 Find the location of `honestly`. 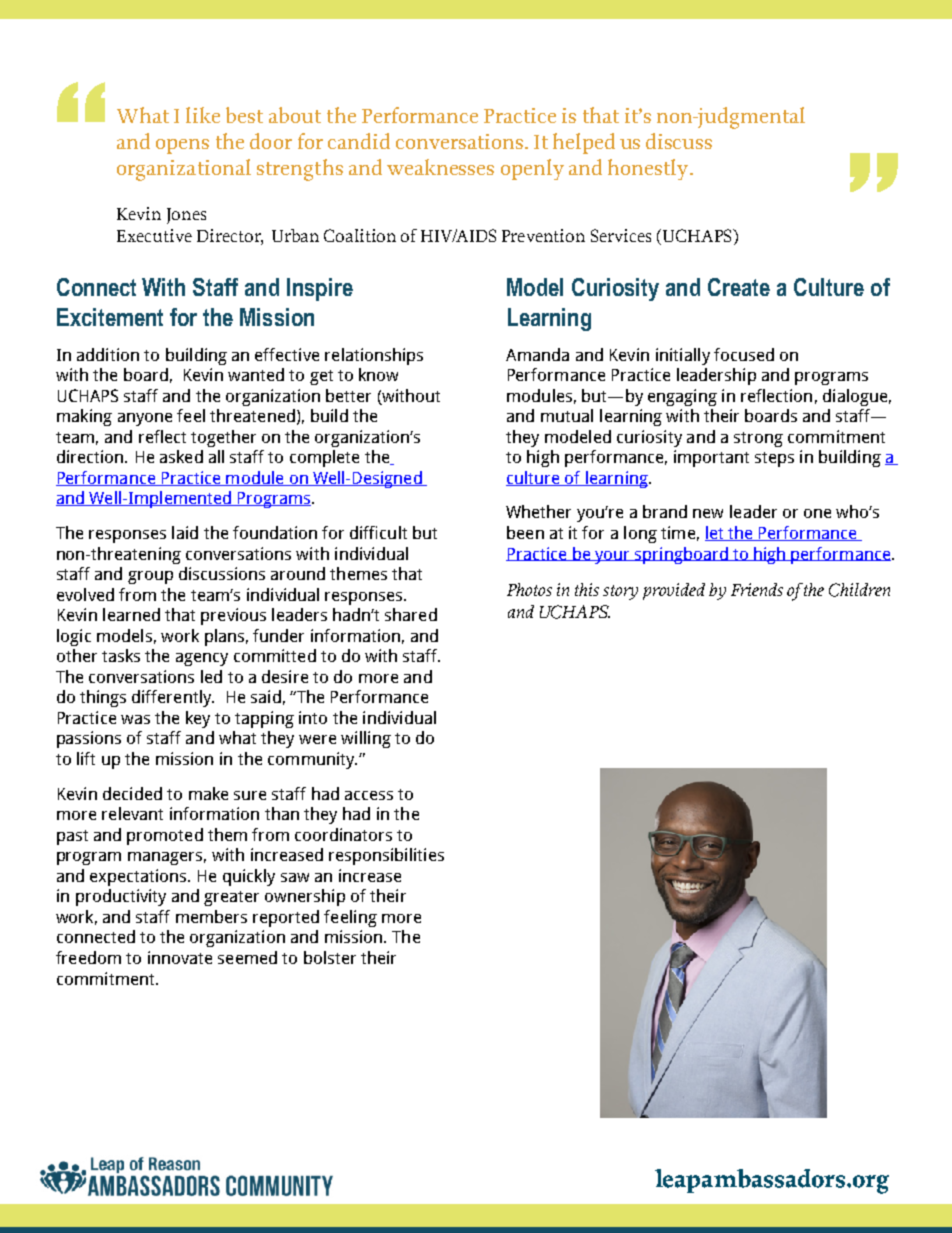

honestly is located at coordinates (649, 169).
